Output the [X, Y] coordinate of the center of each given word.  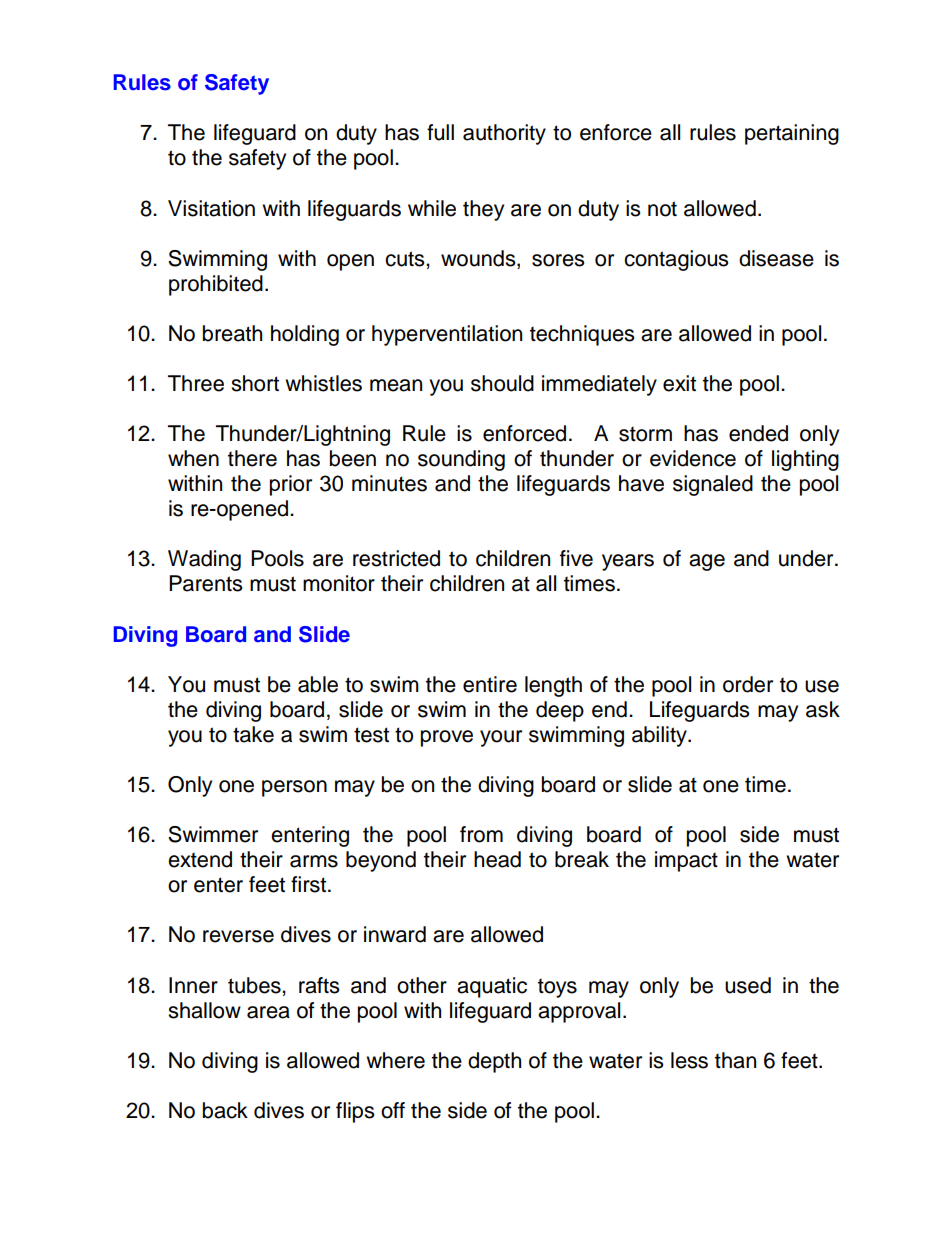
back [225, 1110]
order [748, 684]
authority [504, 134]
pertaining [792, 134]
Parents [206, 583]
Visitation [211, 208]
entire [490, 684]
